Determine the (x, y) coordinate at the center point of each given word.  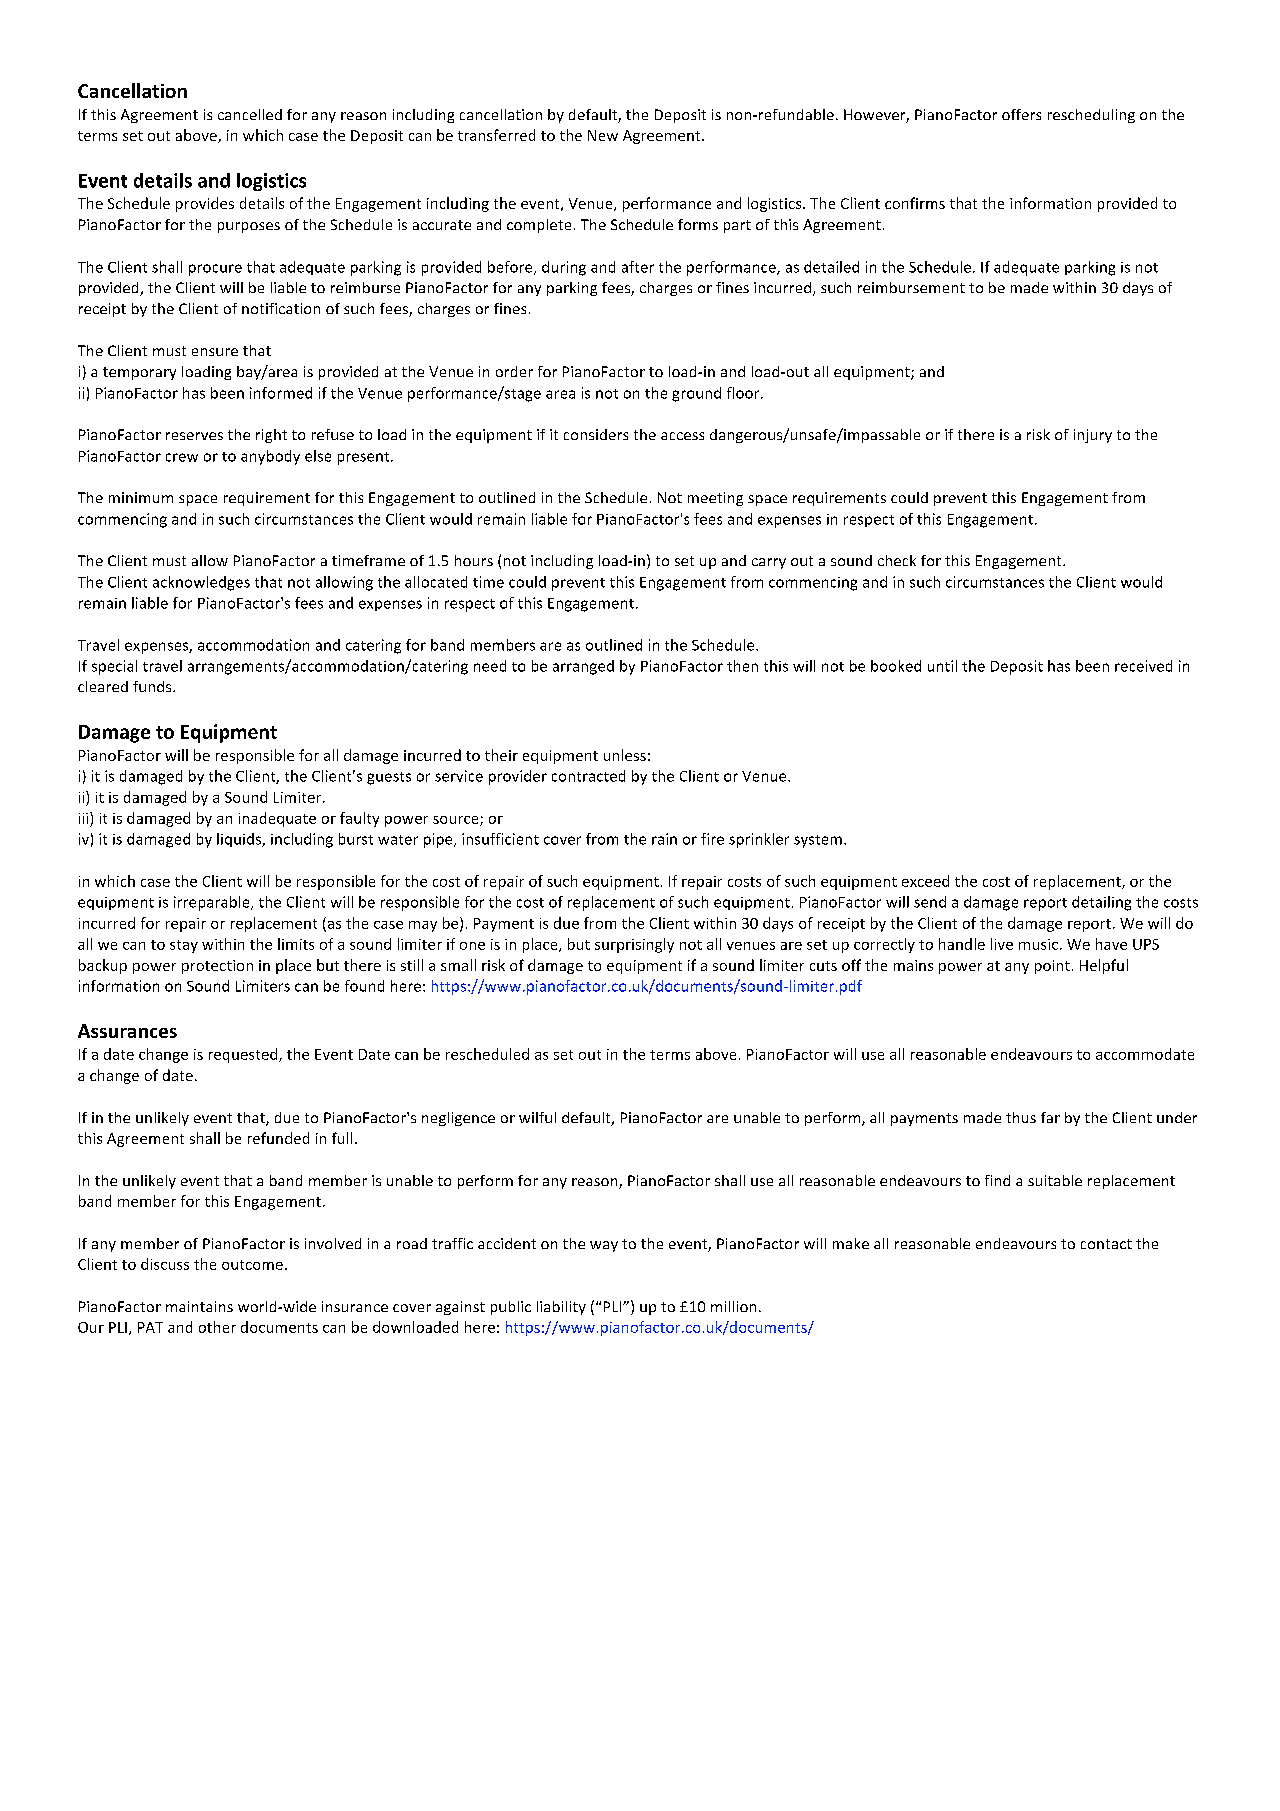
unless (625, 755)
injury (1093, 436)
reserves (194, 436)
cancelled (250, 114)
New (603, 135)
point (1052, 967)
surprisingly (634, 945)
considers (596, 434)
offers (1021, 114)
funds (153, 686)
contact (1106, 1244)
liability (561, 1308)
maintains (199, 1306)
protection (217, 967)
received (1143, 666)
